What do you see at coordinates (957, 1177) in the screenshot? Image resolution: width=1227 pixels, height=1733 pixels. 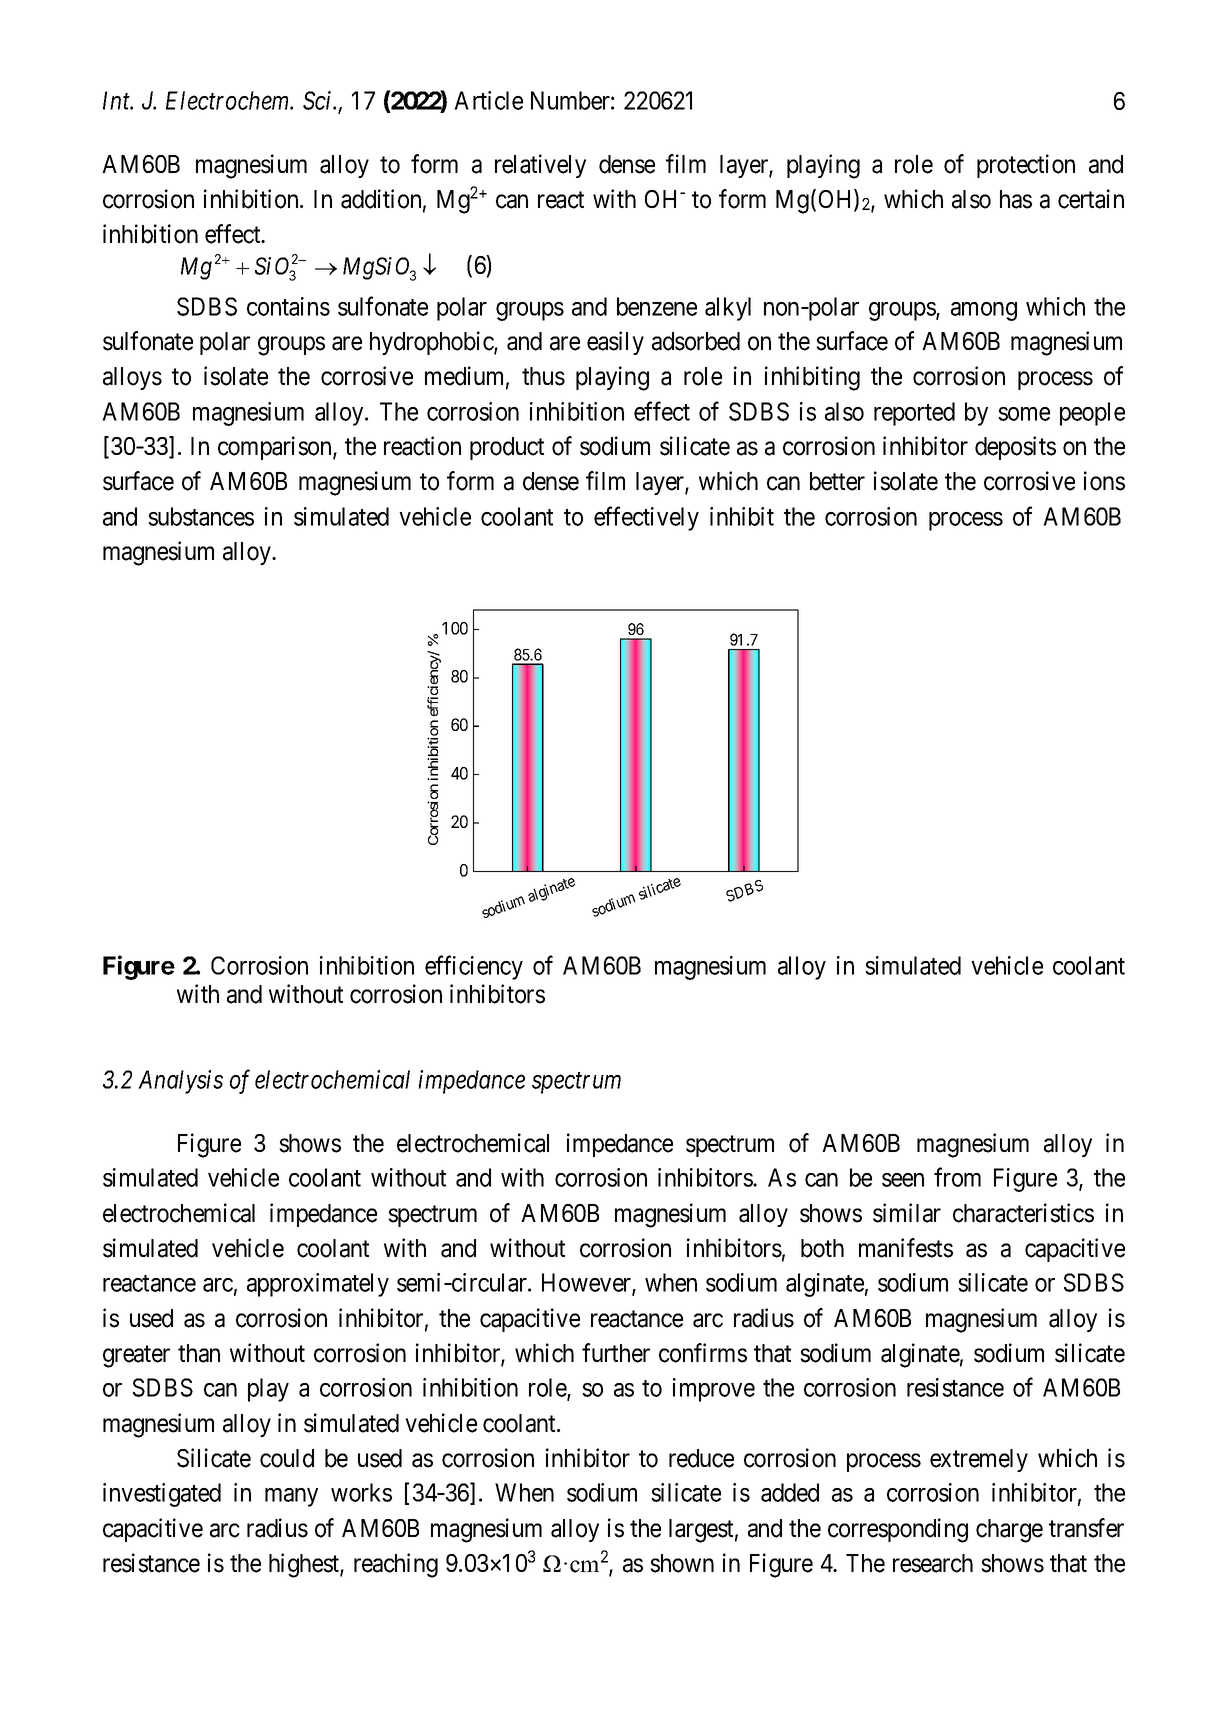 I see `from` at bounding box center [957, 1177].
